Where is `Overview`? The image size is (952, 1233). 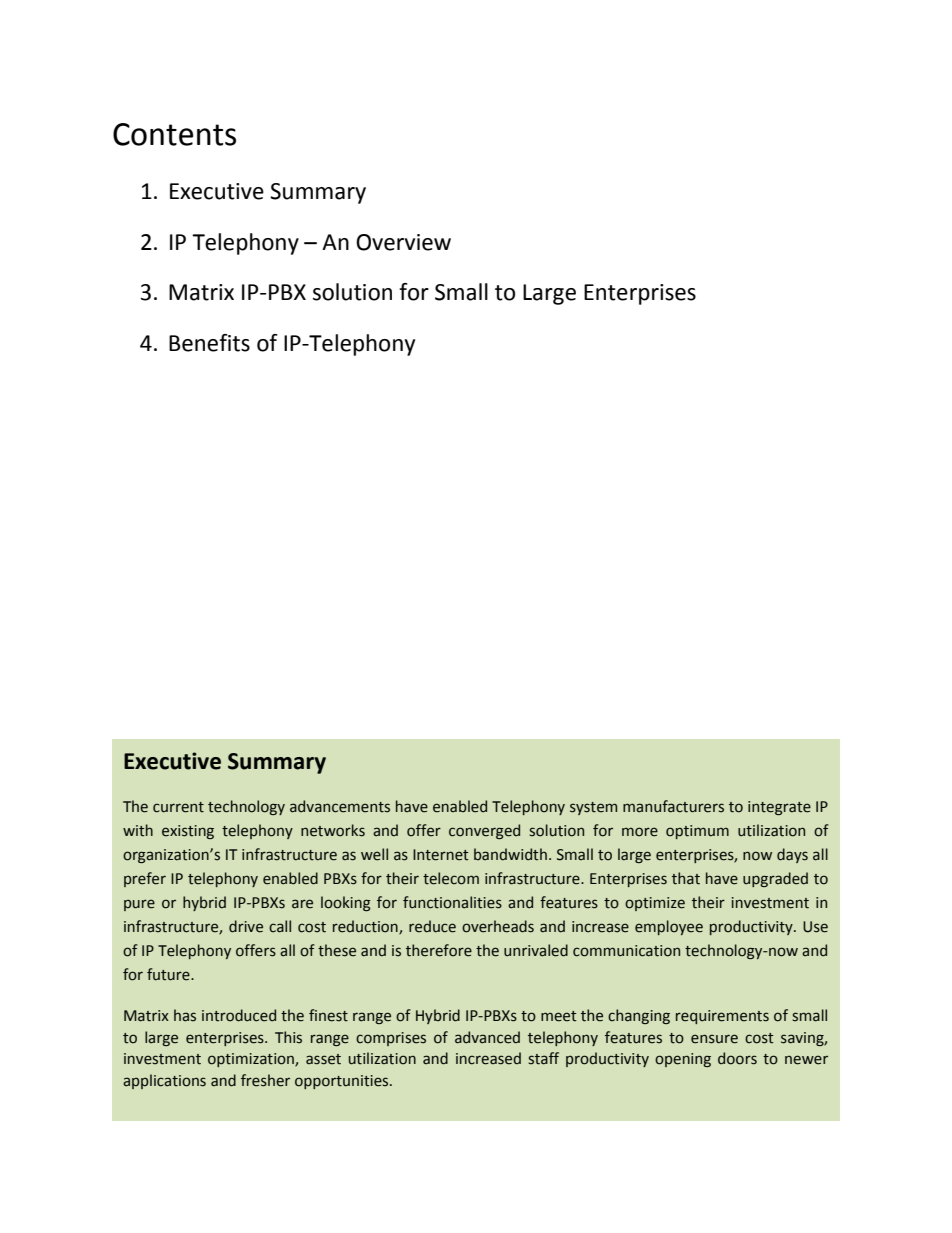 Overview is located at coordinates (403, 242).
